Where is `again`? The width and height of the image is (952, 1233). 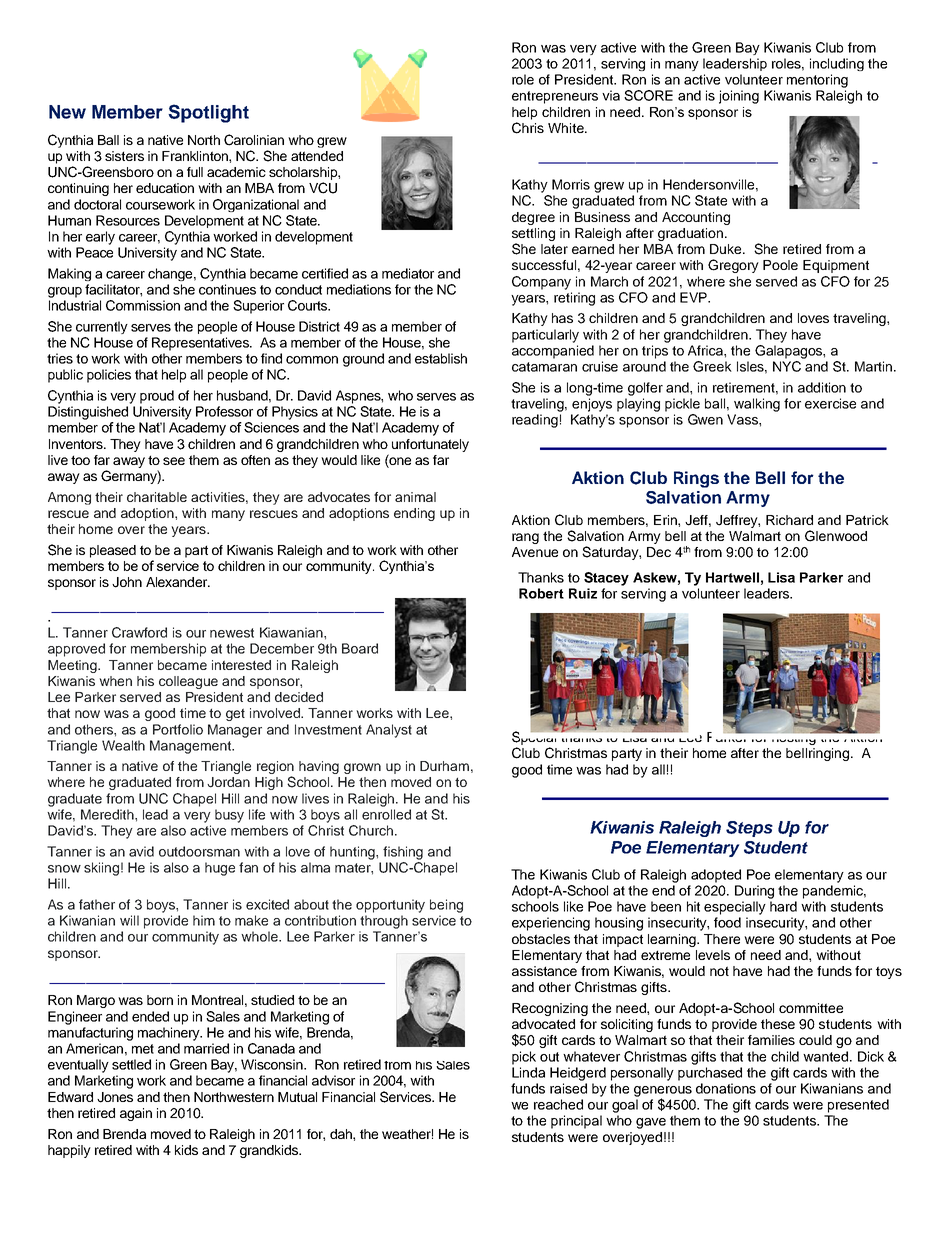
again is located at coordinates (136, 1114).
